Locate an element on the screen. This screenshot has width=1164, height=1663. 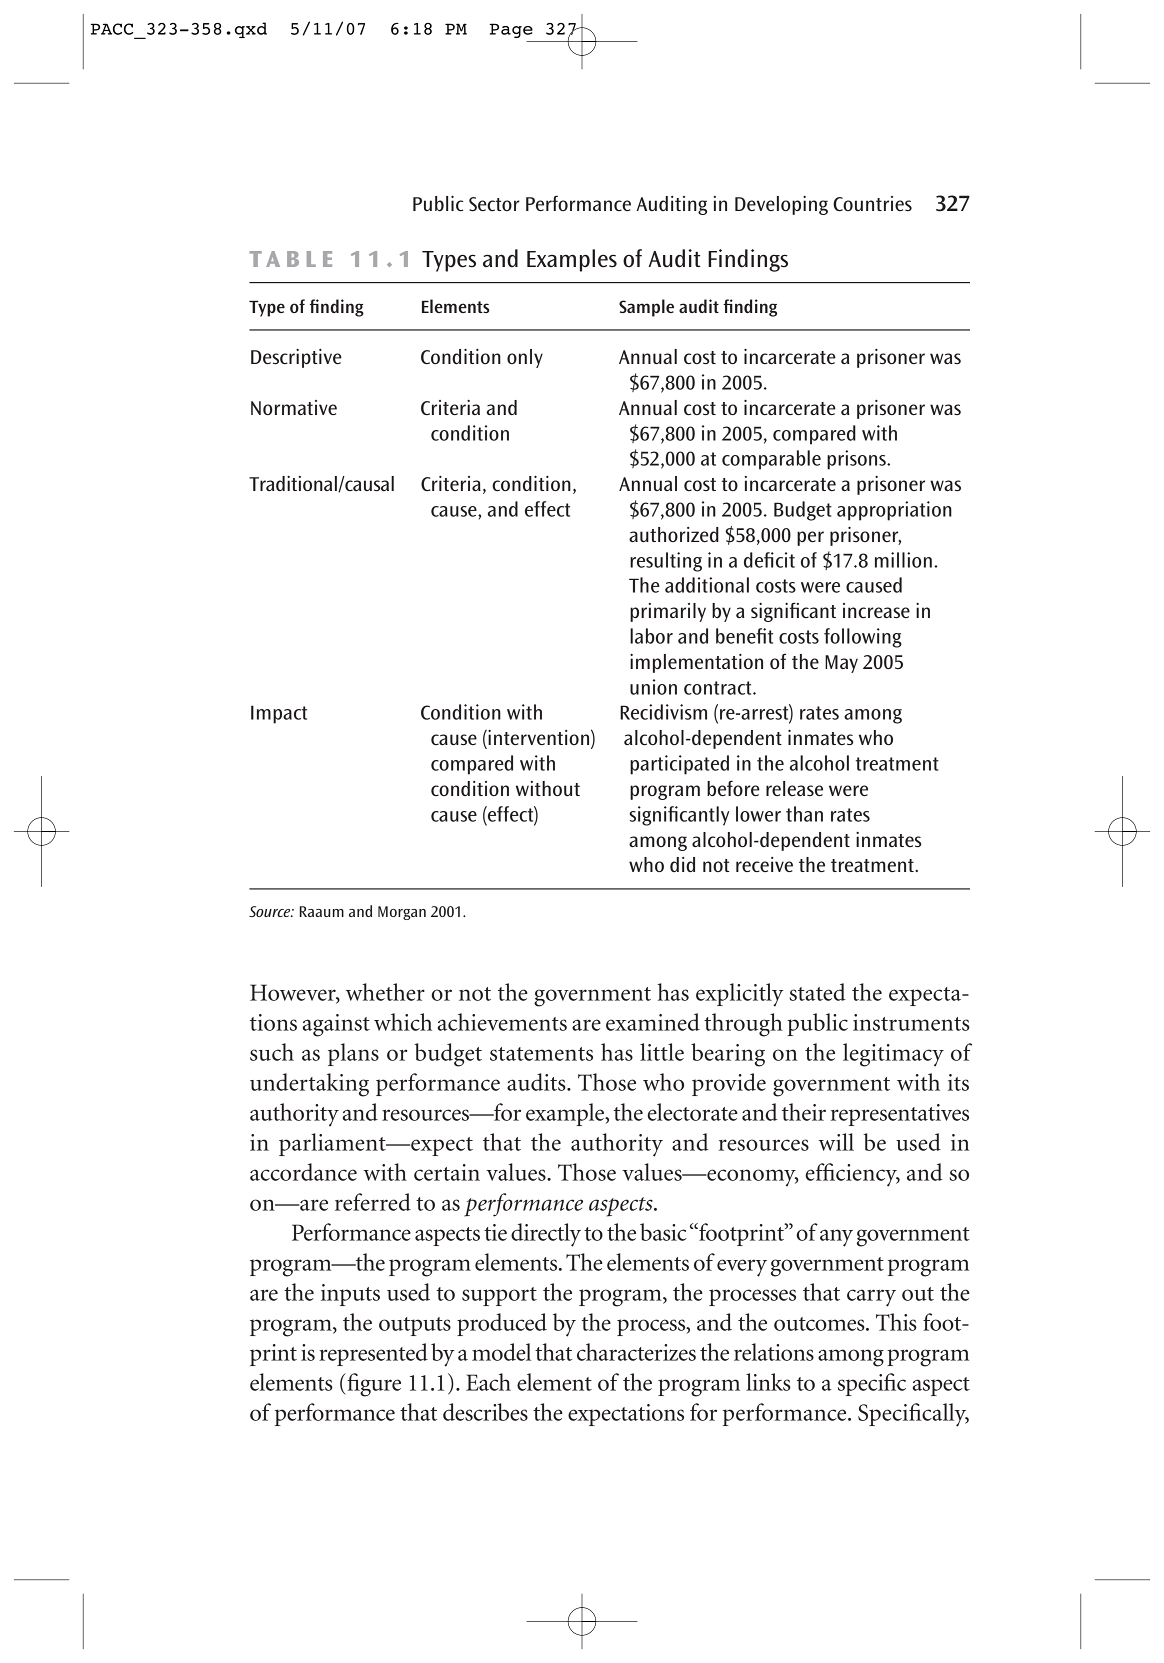
May is located at coordinates (841, 664).
